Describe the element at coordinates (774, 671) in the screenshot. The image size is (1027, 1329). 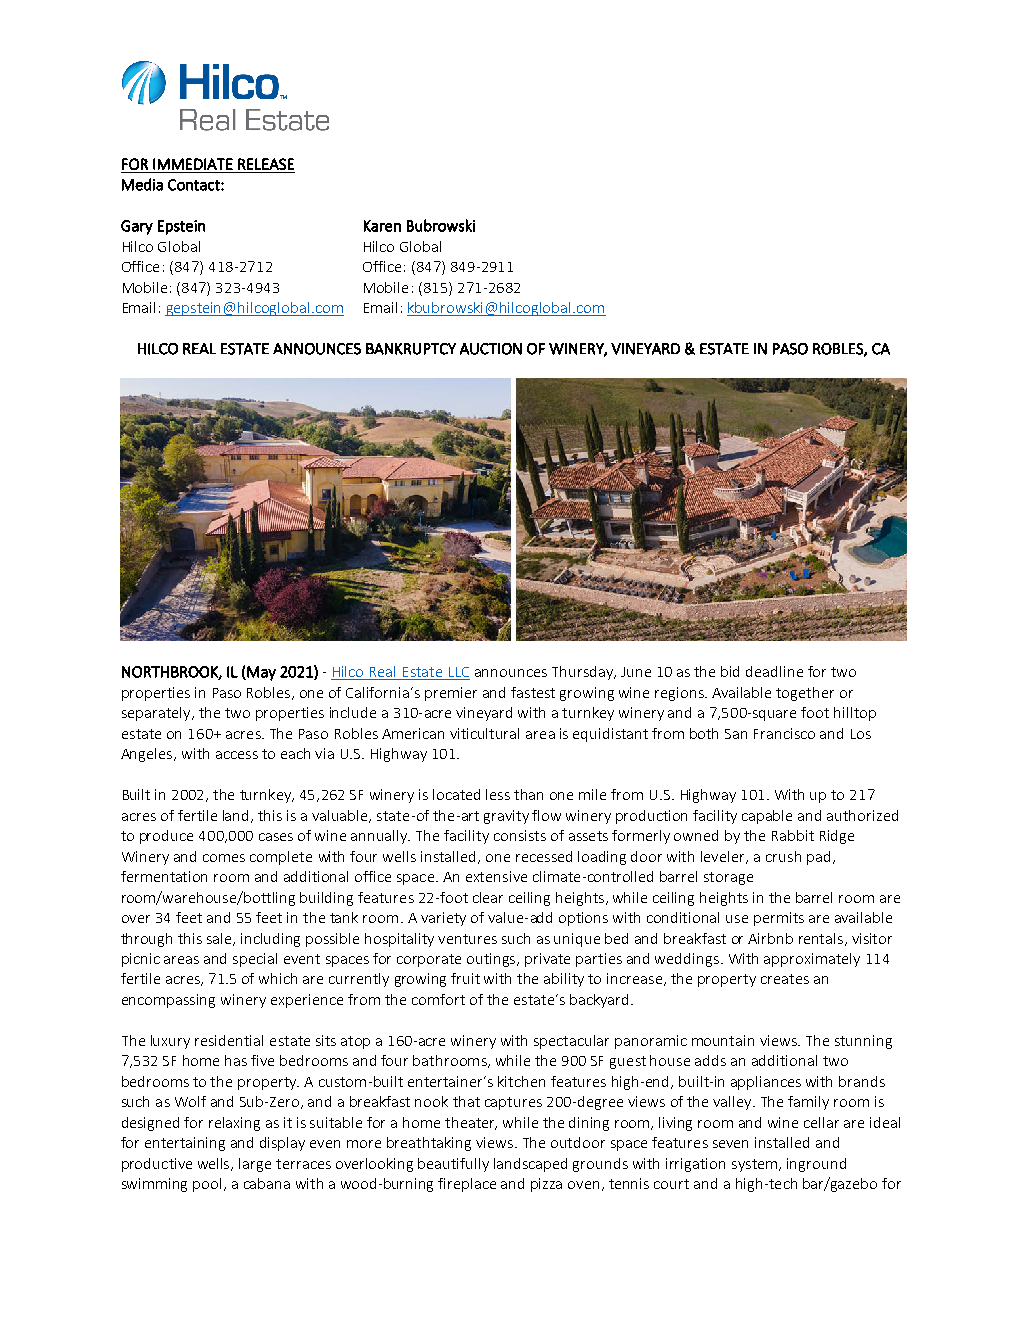
I see `deadline` at that location.
